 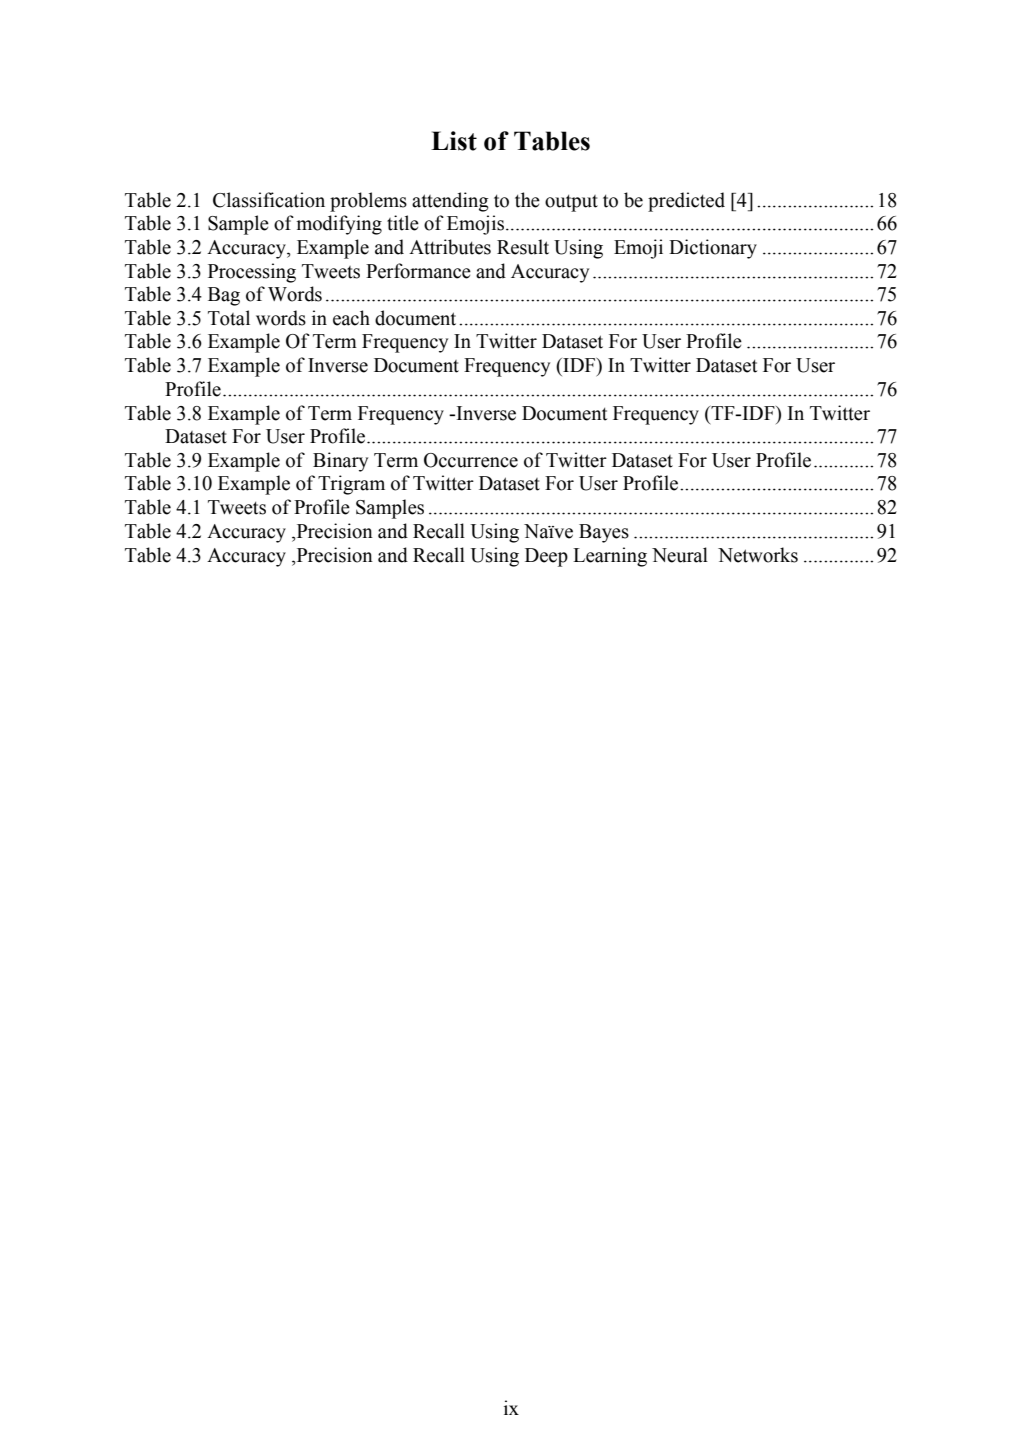 I want to click on Deep, so click(x=546, y=557).
